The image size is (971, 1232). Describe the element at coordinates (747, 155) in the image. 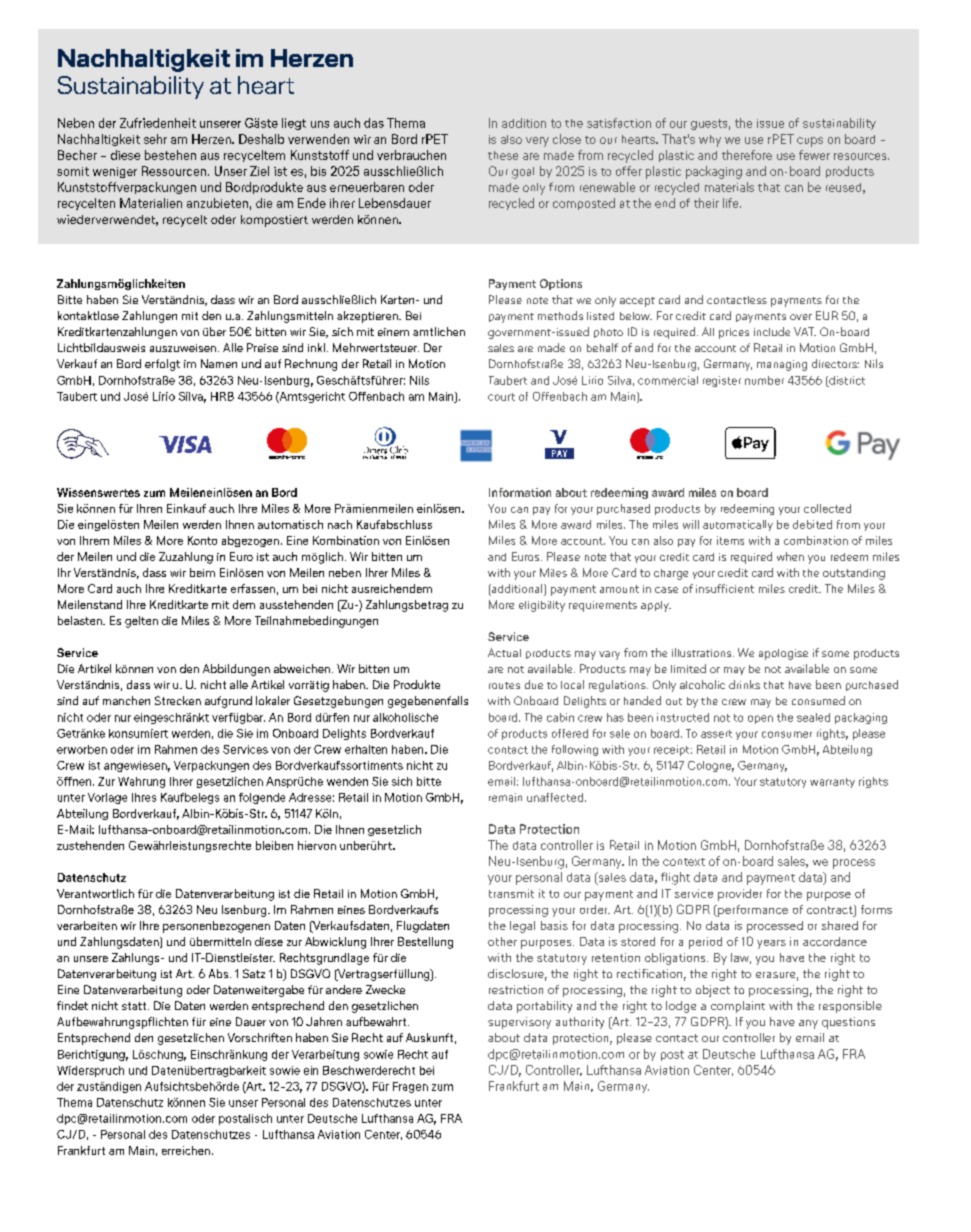

I see `therefore` at that location.
